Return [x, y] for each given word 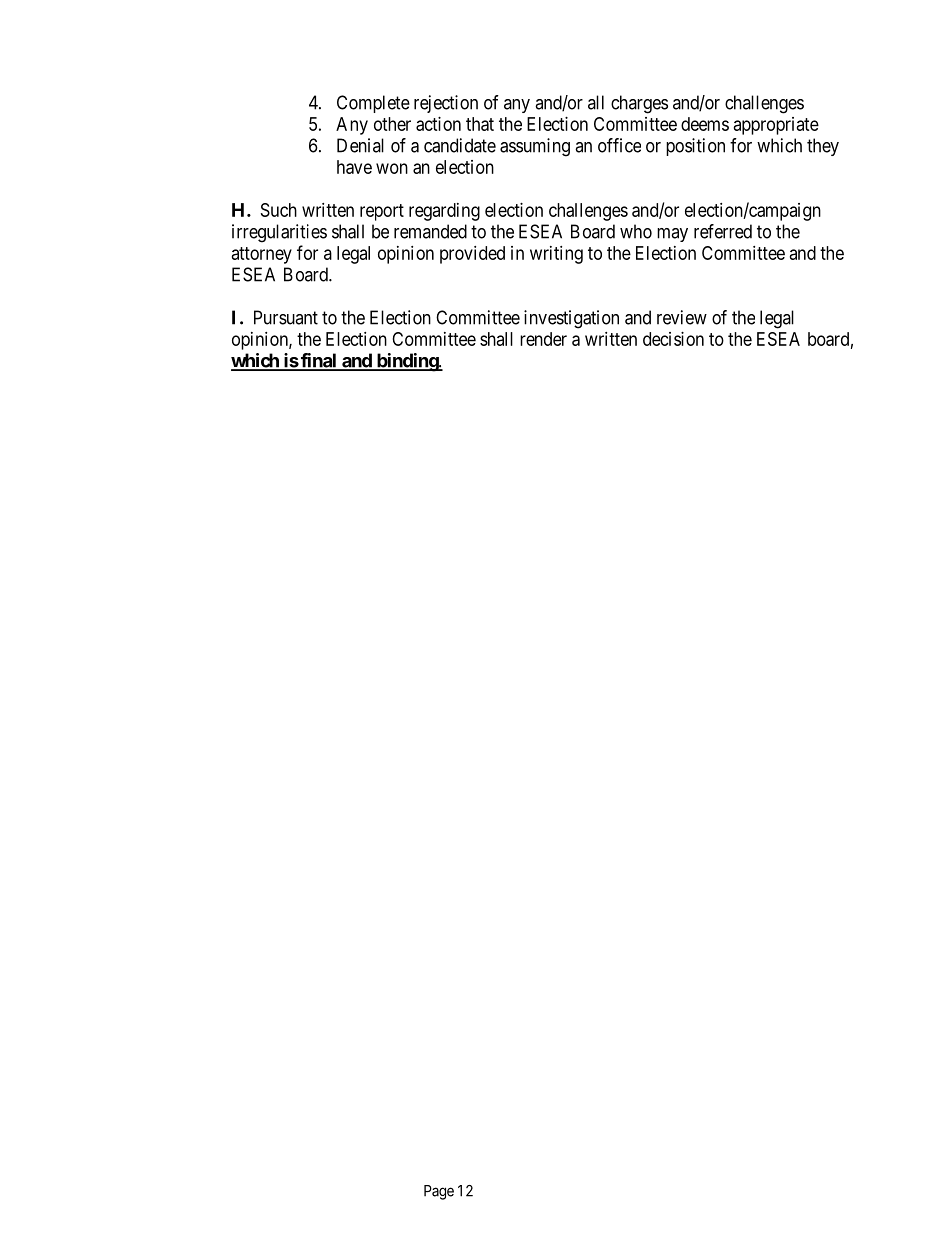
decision [673, 339]
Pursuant [286, 317]
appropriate [776, 126]
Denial [360, 145]
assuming [535, 147]
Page [439, 1192]
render [543, 339]
